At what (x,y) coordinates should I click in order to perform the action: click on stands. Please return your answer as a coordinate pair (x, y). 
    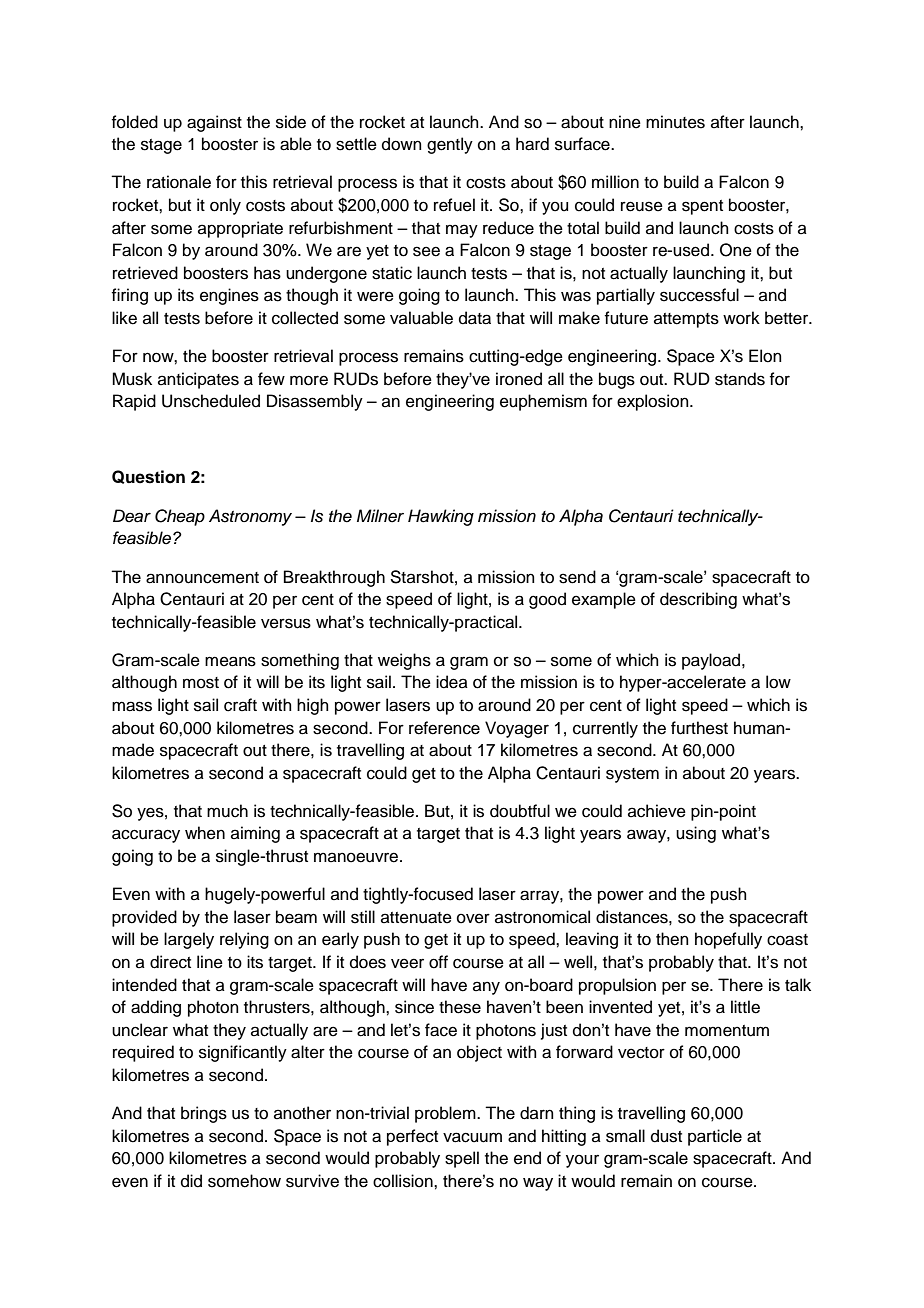
    Looking at the image, I should click on (740, 379).
